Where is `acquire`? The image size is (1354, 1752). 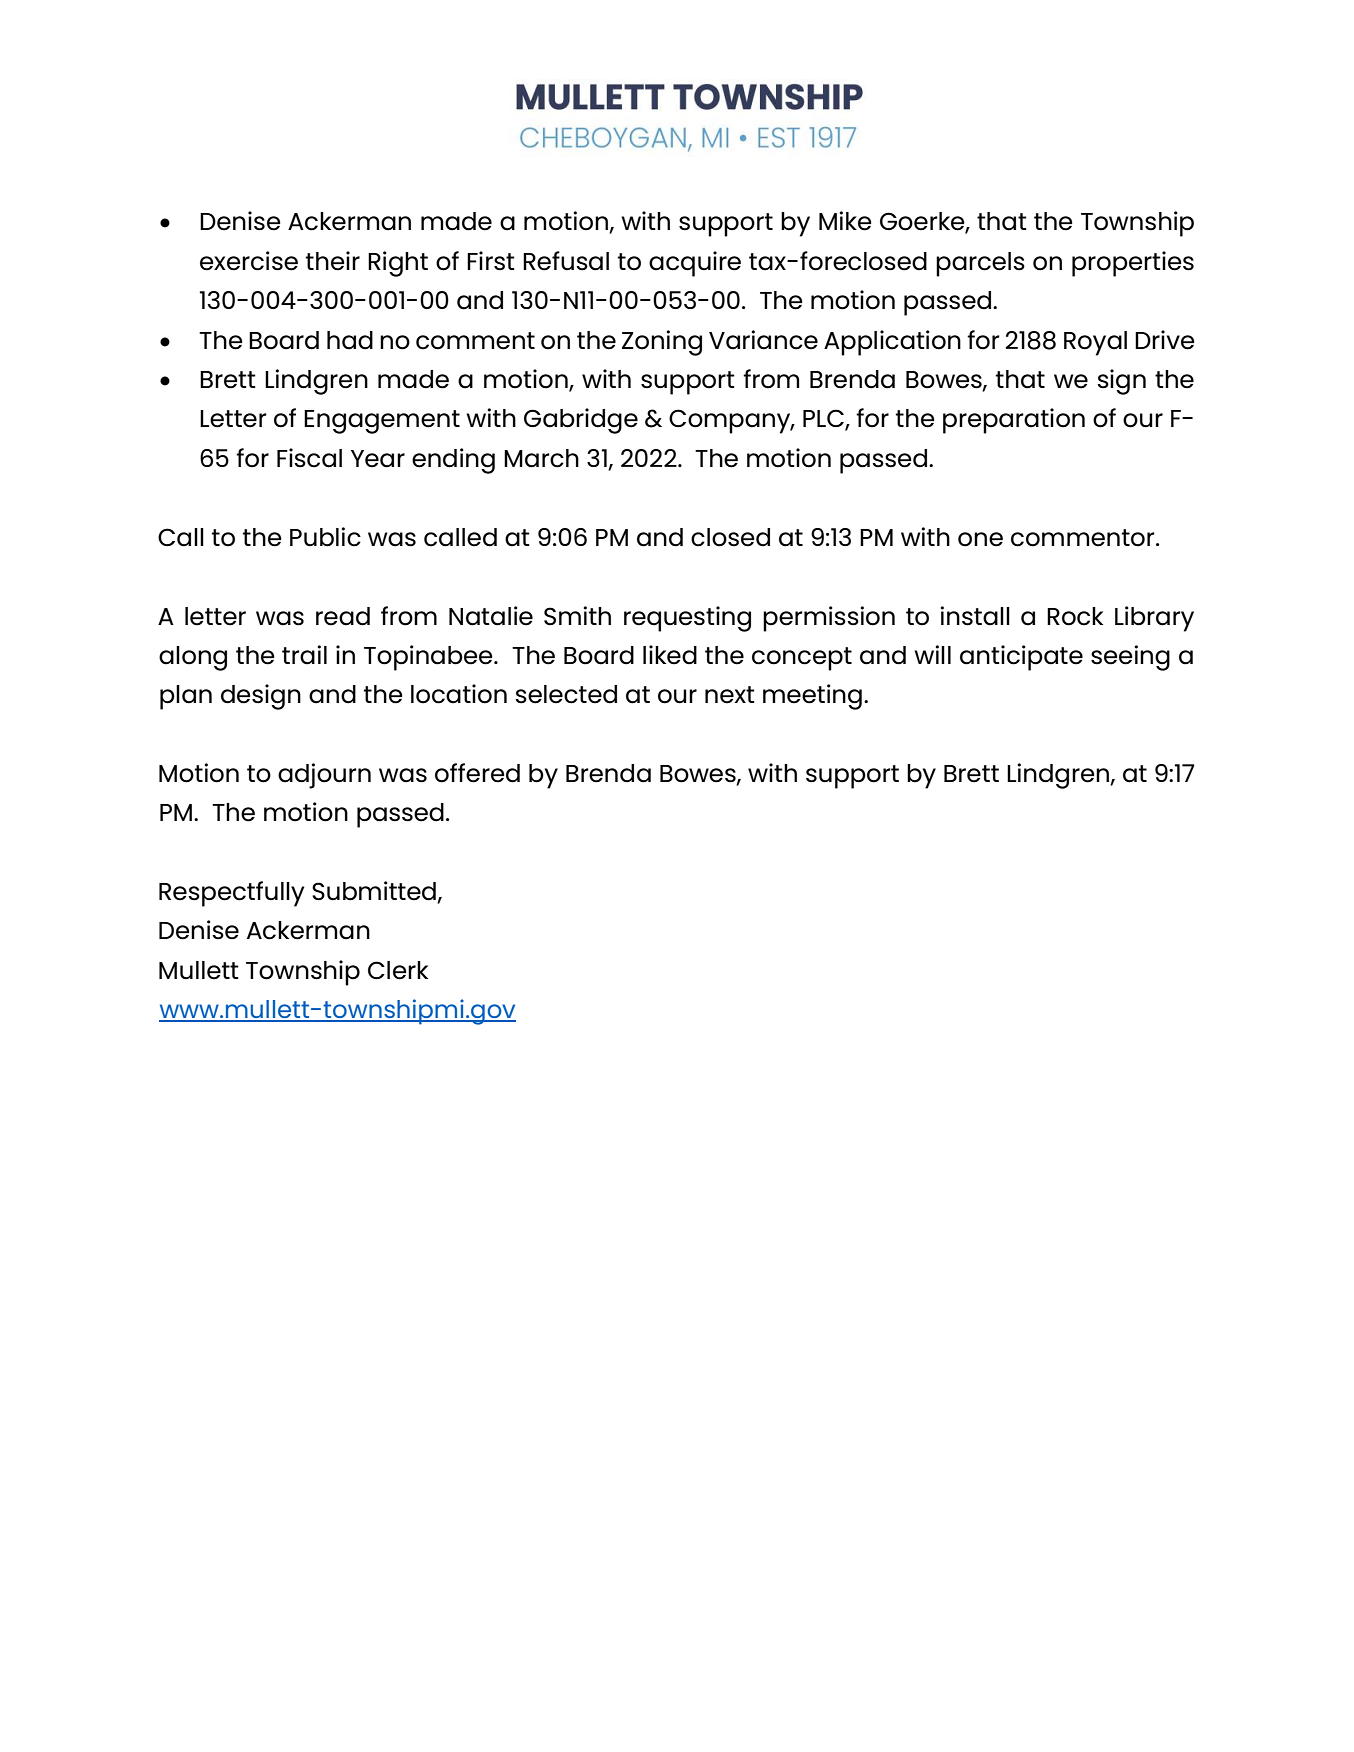 acquire is located at coordinates (695, 264).
